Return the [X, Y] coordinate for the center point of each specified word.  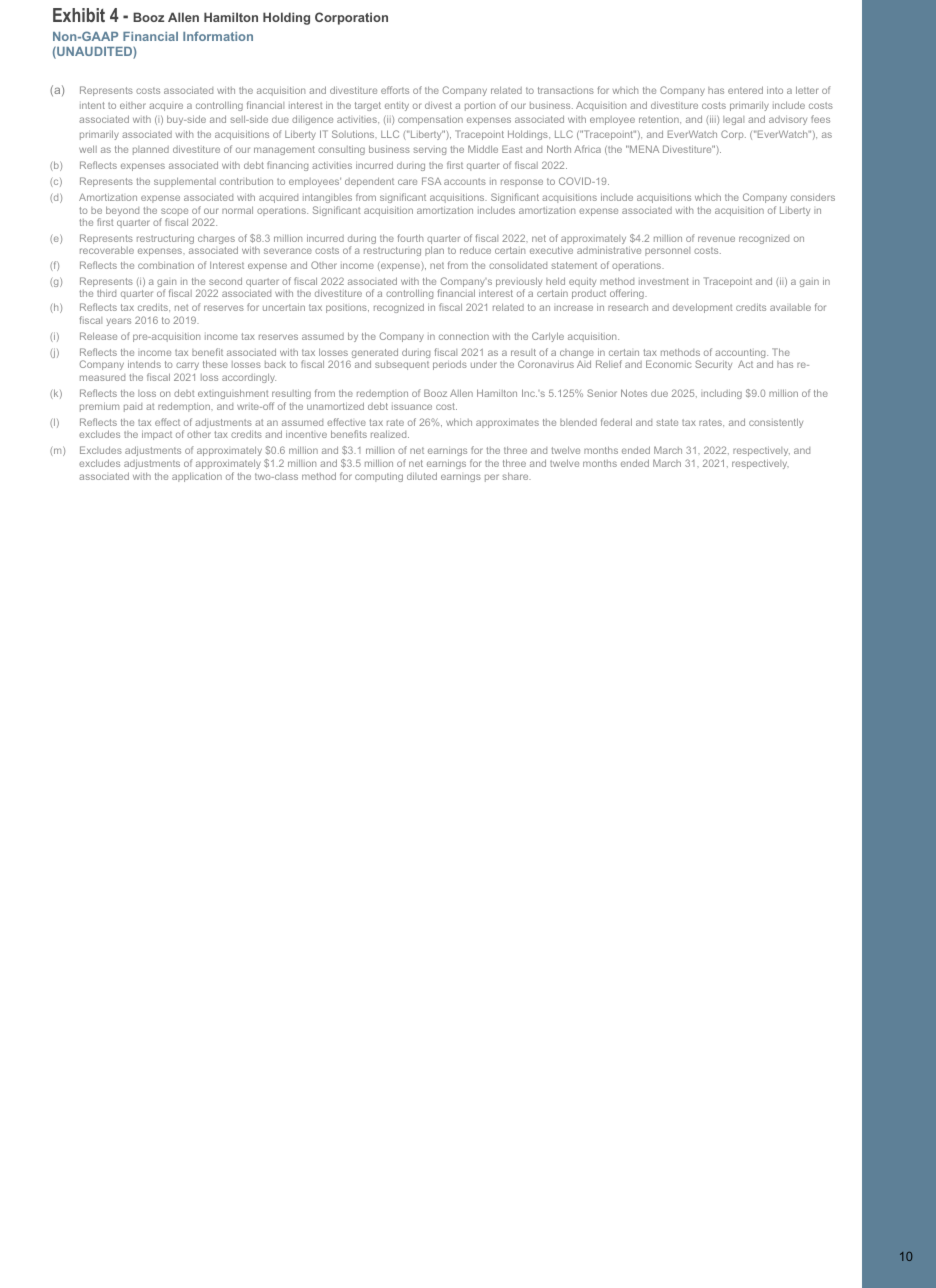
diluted [422, 476]
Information [218, 36]
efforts [395, 90]
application [197, 477]
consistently [776, 423]
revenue [716, 239]
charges [216, 241]
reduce [475, 250]
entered [745, 90]
